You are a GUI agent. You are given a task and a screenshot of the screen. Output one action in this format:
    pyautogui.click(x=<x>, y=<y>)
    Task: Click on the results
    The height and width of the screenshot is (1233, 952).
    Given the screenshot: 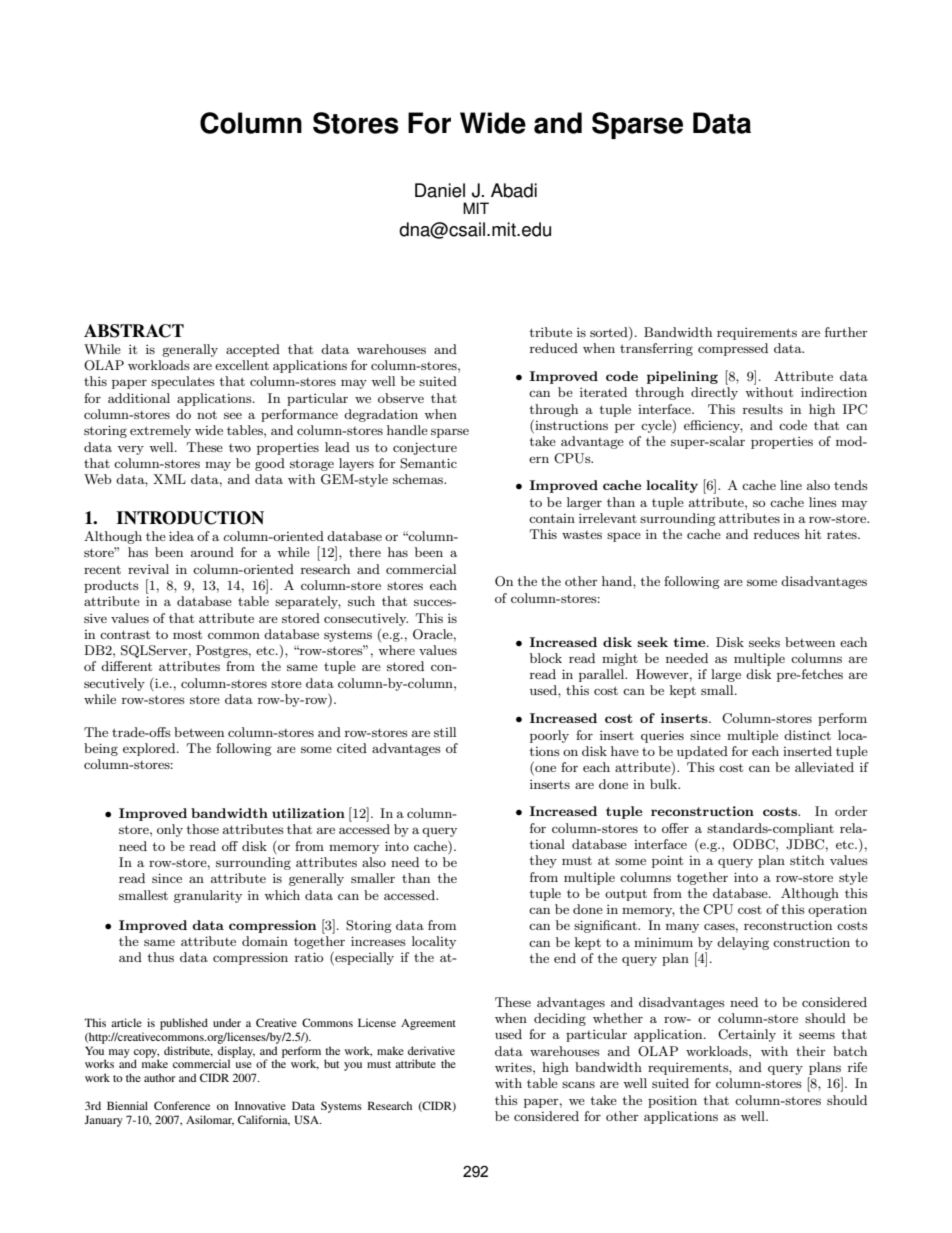 What is the action you would take?
    pyautogui.click(x=763, y=409)
